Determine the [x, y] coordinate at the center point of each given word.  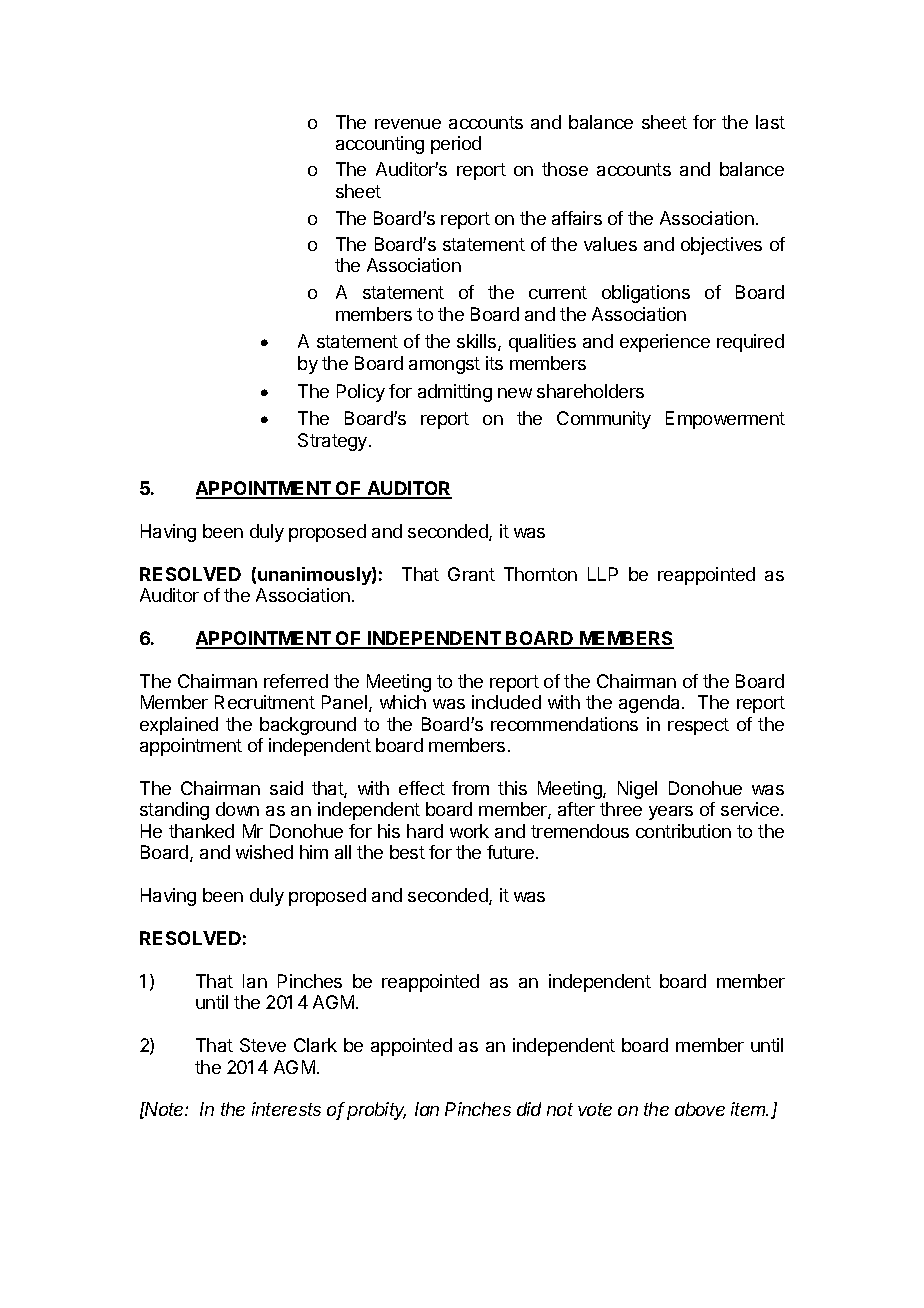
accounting [380, 145]
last [770, 122]
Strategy [334, 442]
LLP [603, 574]
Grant [471, 574]
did [529, 1109]
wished [264, 852]
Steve [263, 1045]
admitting [455, 393]
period [456, 145]
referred [296, 681]
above [700, 1109]
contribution [683, 831]
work [469, 831]
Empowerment [725, 420]
